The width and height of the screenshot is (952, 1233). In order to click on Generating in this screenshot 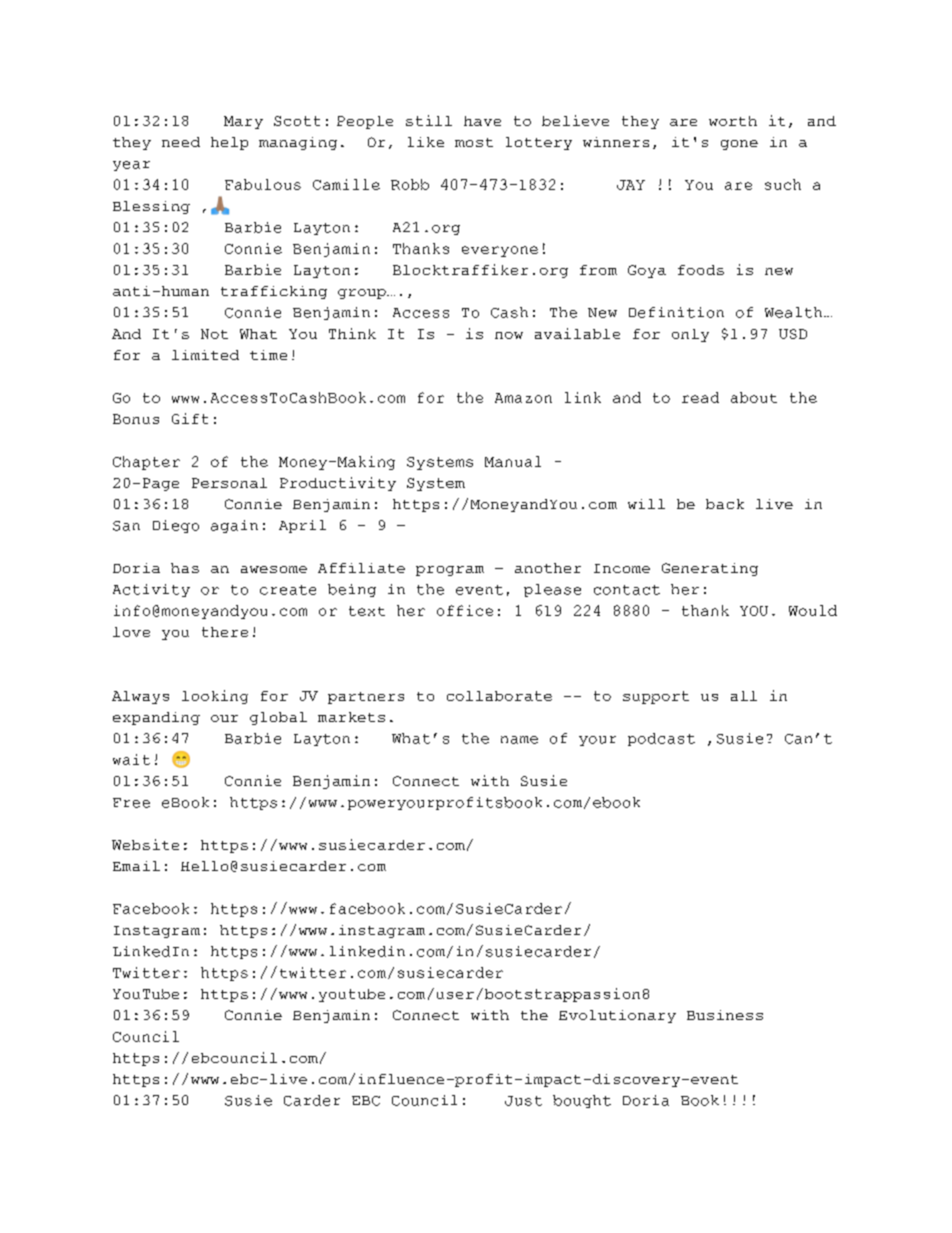, I will do `click(710, 569)`.
